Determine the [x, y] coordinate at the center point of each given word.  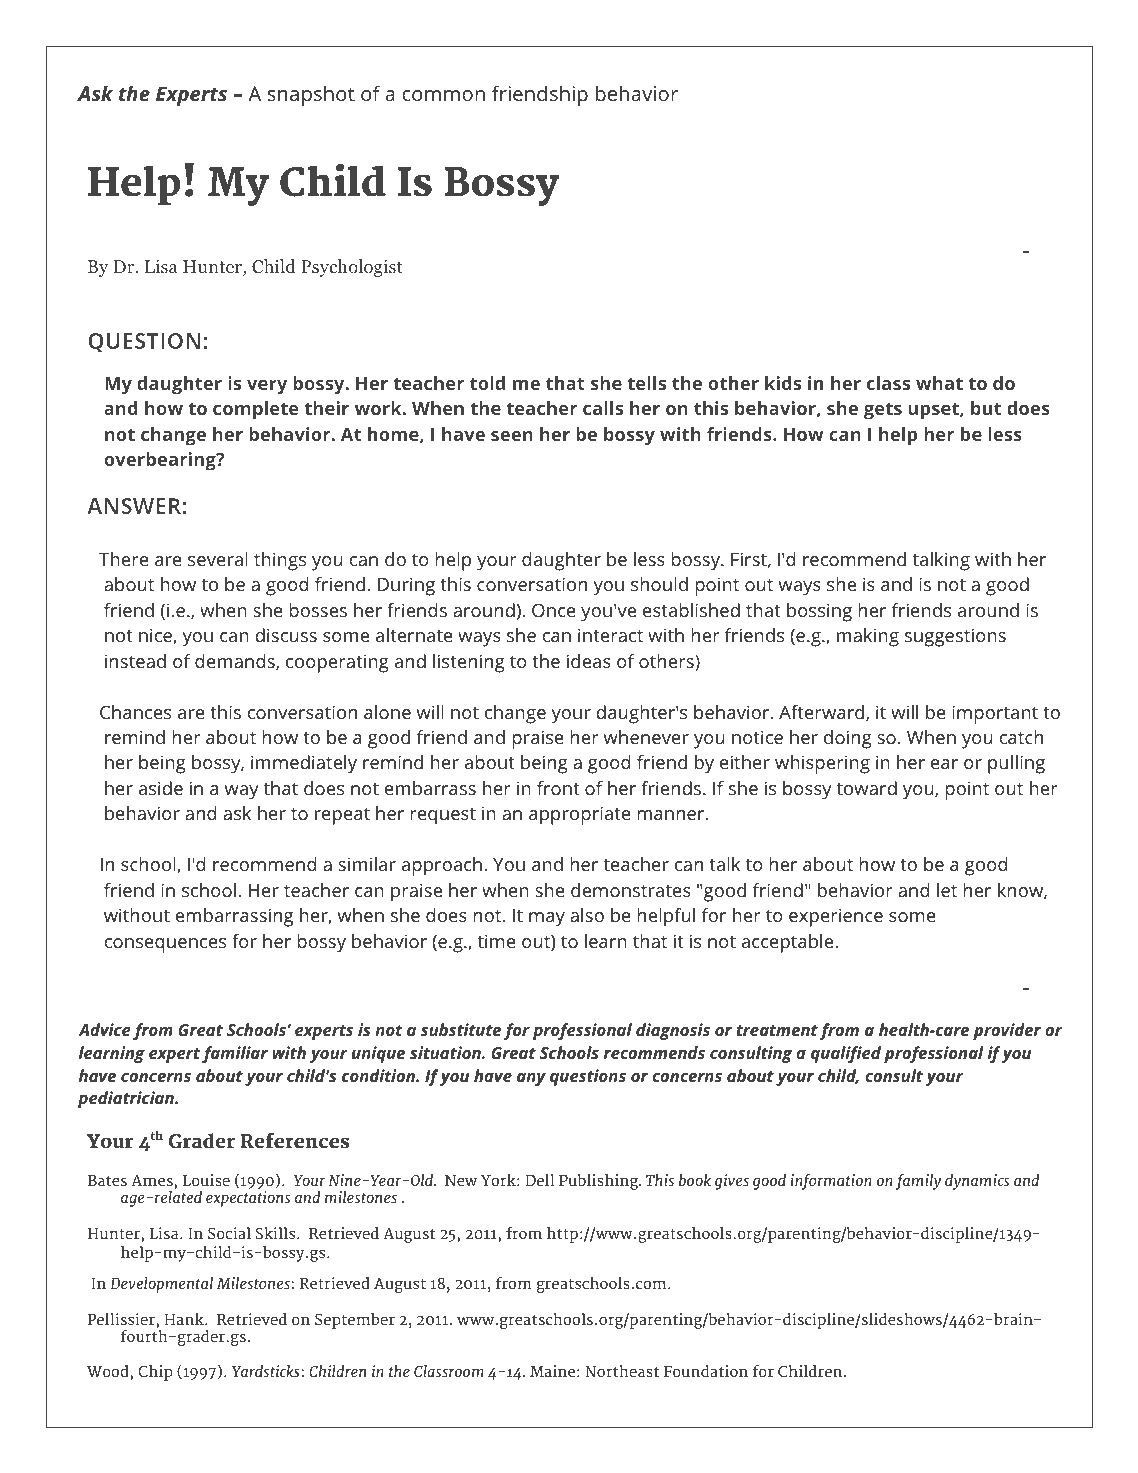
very [267, 387]
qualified [846, 1054]
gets [883, 411]
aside [161, 788]
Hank [185, 1319]
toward [867, 788]
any [531, 1079]
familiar [235, 1054]
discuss [286, 635]
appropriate [580, 815]
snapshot [311, 95]
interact [610, 635]
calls [603, 408]
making [868, 637]
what [939, 383]
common [443, 95]
